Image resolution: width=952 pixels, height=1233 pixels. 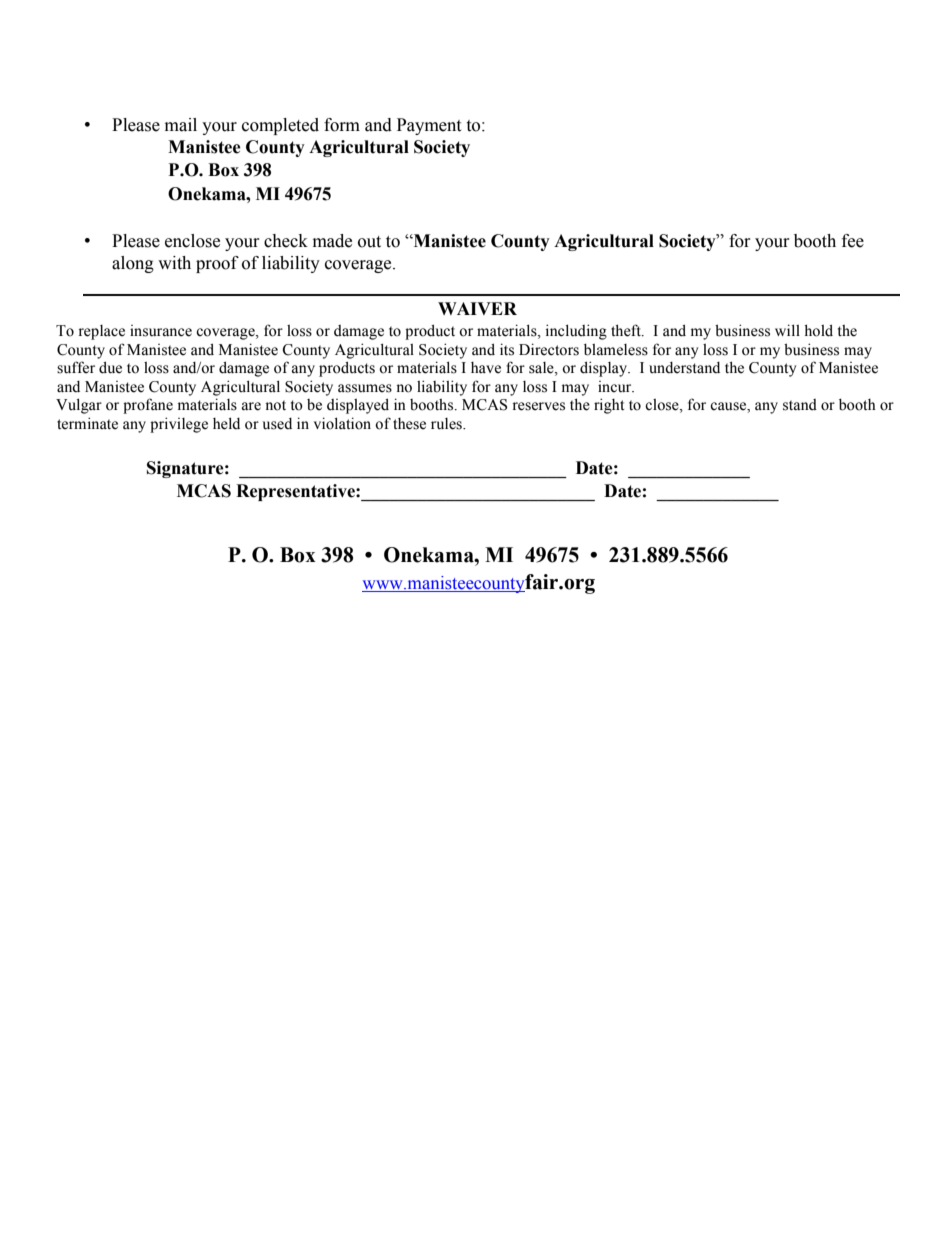 I want to click on fee, so click(x=853, y=241).
